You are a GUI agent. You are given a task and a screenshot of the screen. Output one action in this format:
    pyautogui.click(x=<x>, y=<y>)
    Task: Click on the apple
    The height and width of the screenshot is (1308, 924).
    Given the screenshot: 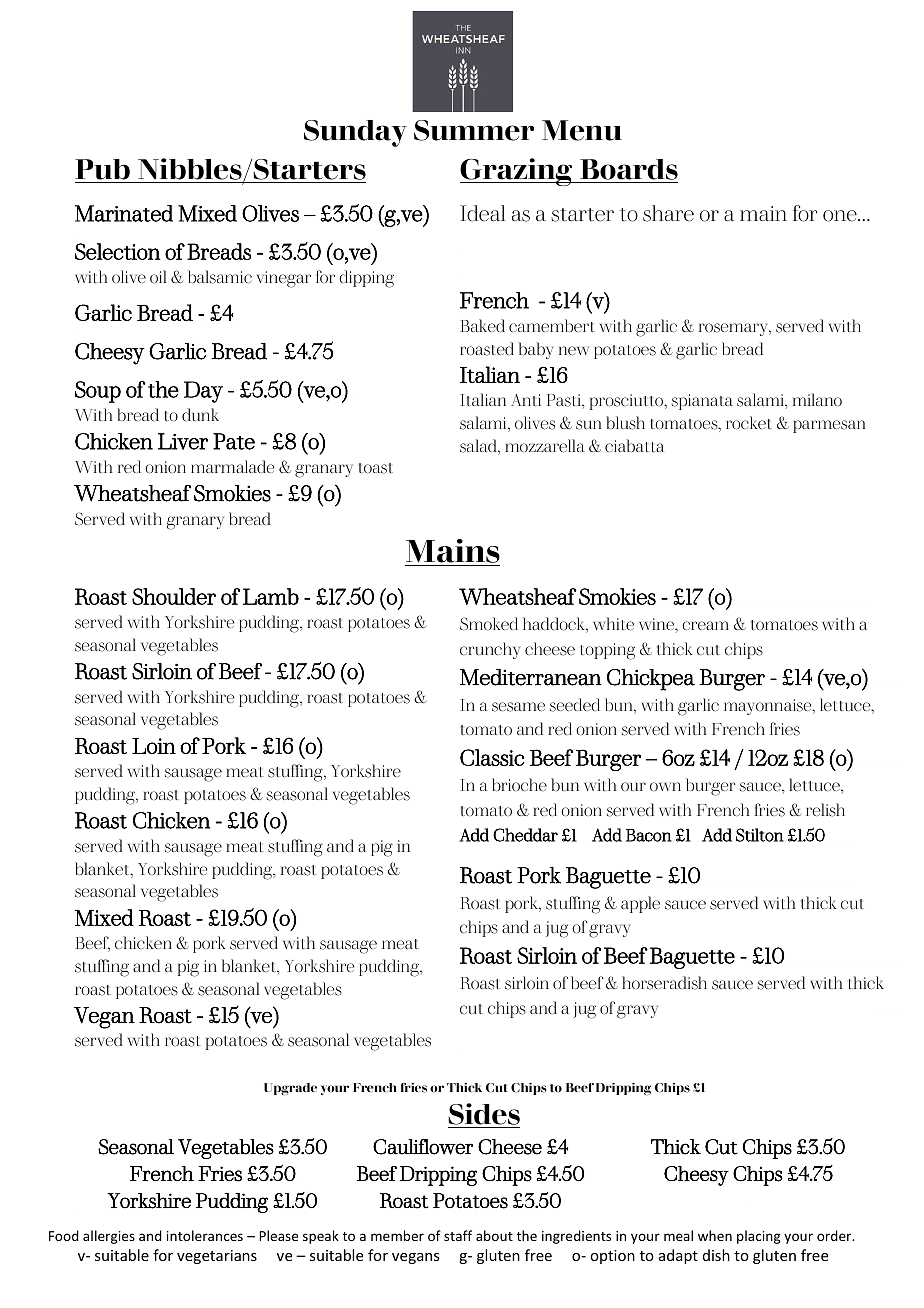 What is the action you would take?
    pyautogui.click(x=640, y=904)
